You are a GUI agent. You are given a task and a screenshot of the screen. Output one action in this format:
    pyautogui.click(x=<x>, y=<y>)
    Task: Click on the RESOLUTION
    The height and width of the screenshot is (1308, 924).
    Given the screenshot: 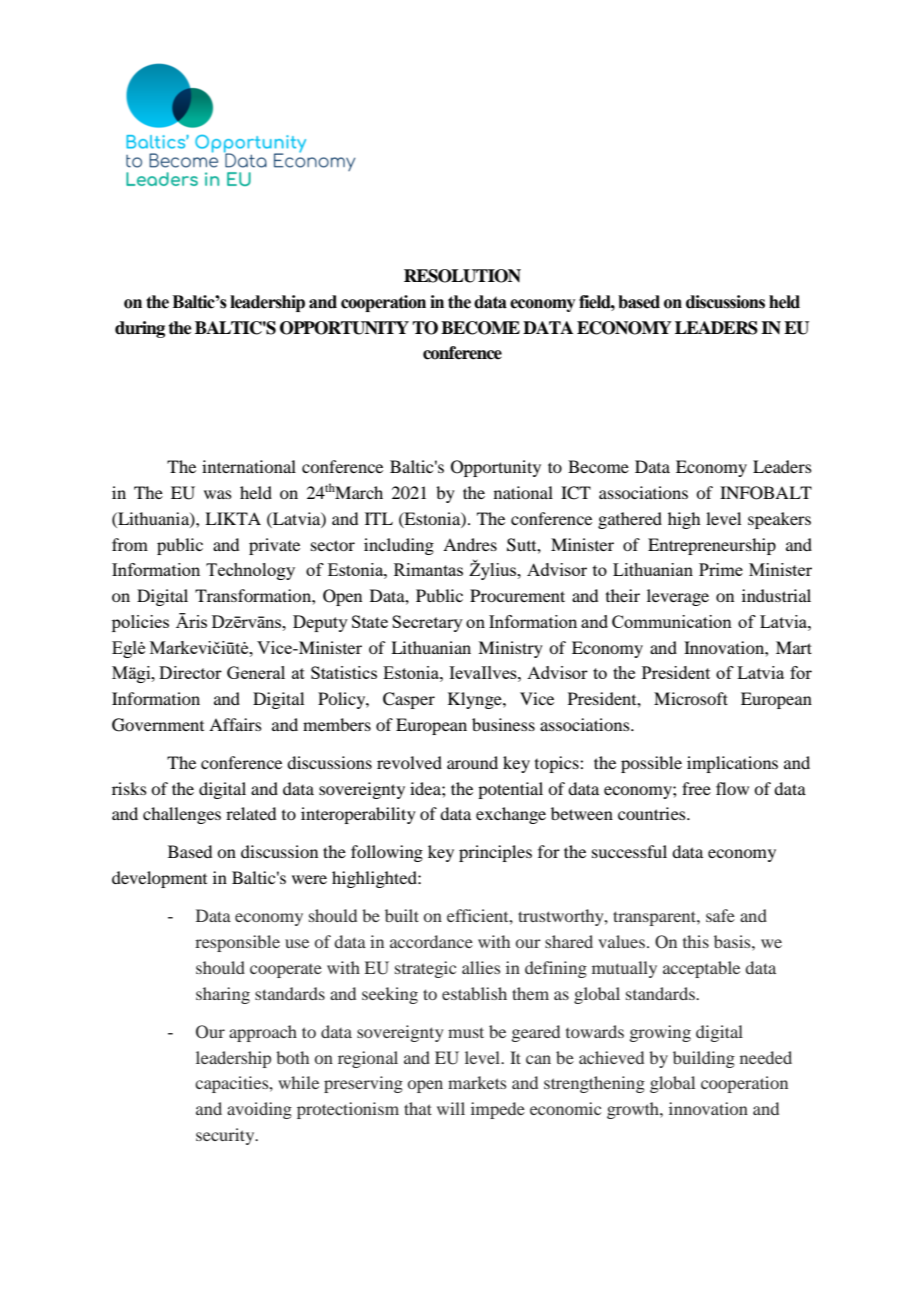 What is the action you would take?
    pyautogui.click(x=462, y=276)
